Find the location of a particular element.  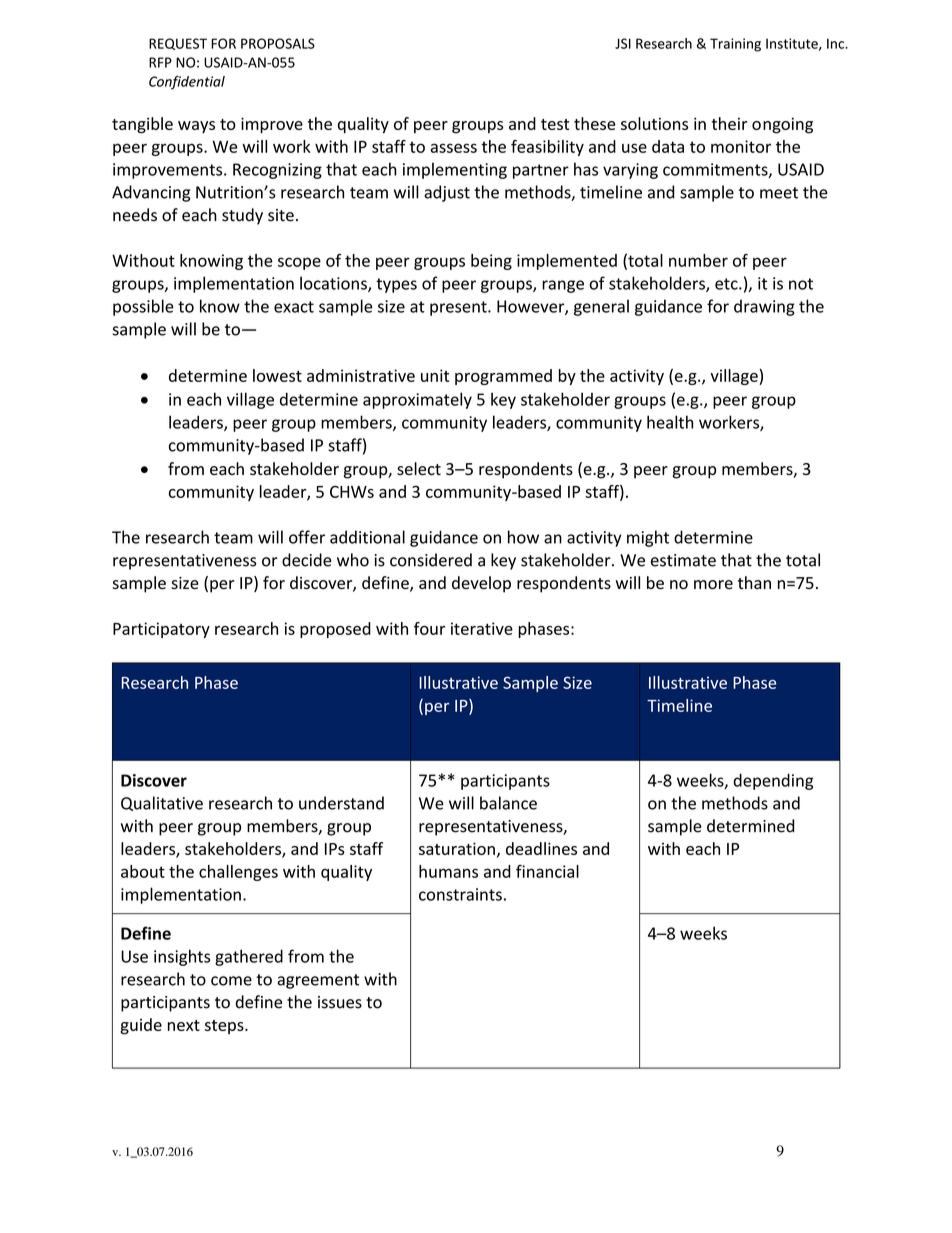

depending is located at coordinates (773, 781).
